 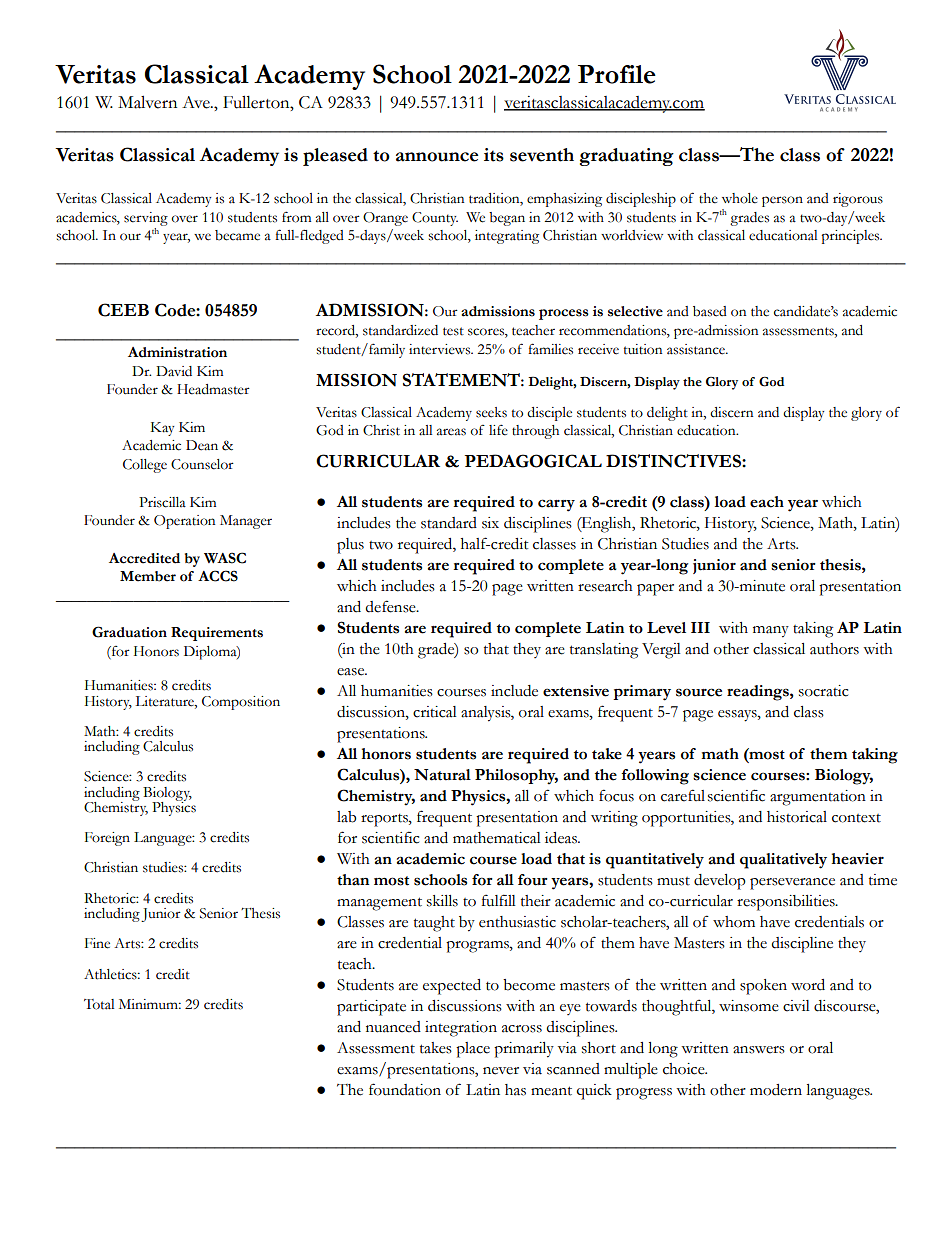 What do you see at coordinates (162, 429) in the page?
I see `Kay` at bounding box center [162, 429].
